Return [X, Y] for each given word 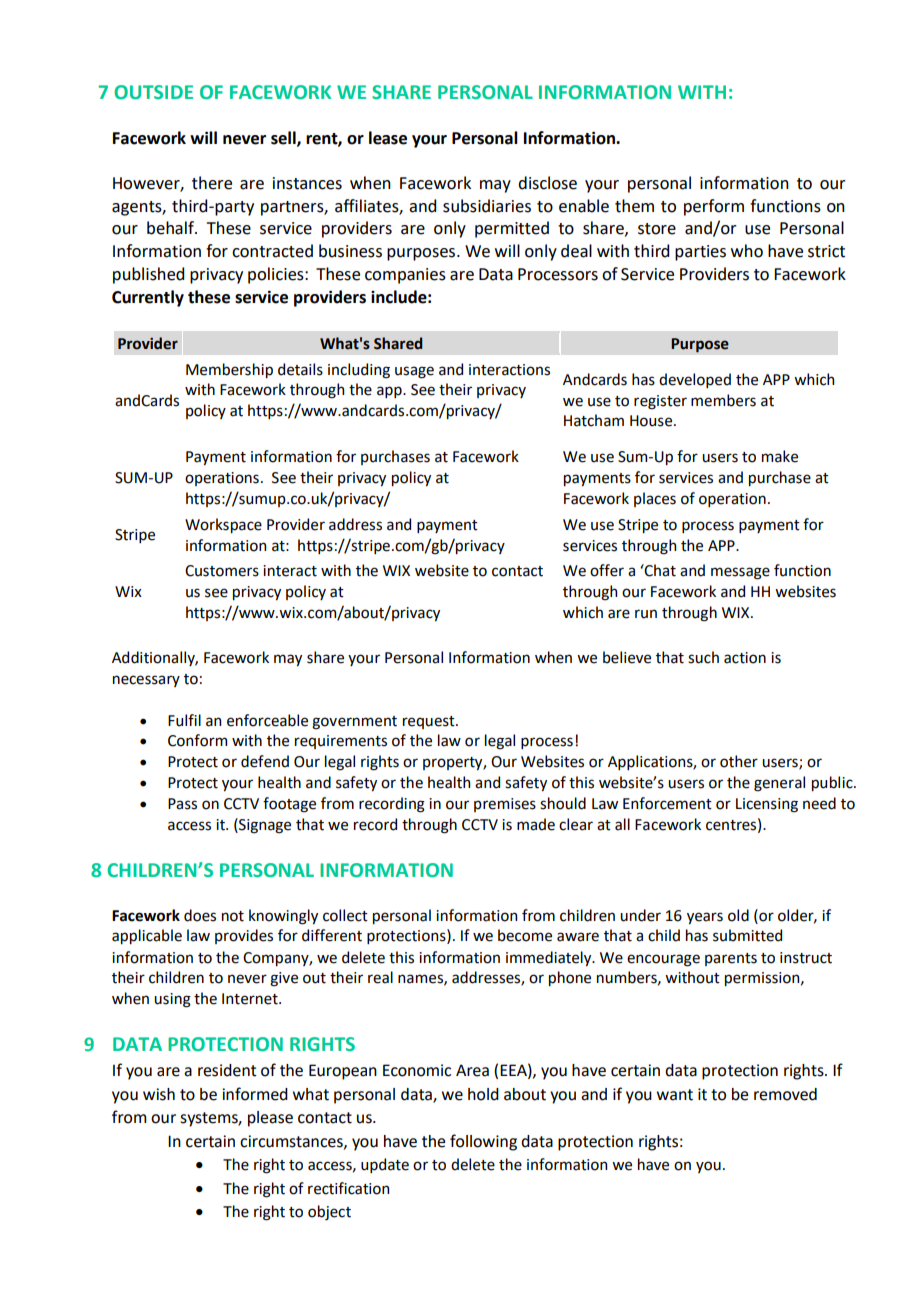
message [740, 573]
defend [265, 761]
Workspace [223, 525]
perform [714, 207]
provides [244, 936]
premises [505, 805]
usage [414, 372]
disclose [547, 183]
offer [607, 570]
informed [255, 1094]
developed [695, 380]
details [300, 369]
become [525, 935]
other [739, 761]
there [212, 183]
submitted [747, 935]
